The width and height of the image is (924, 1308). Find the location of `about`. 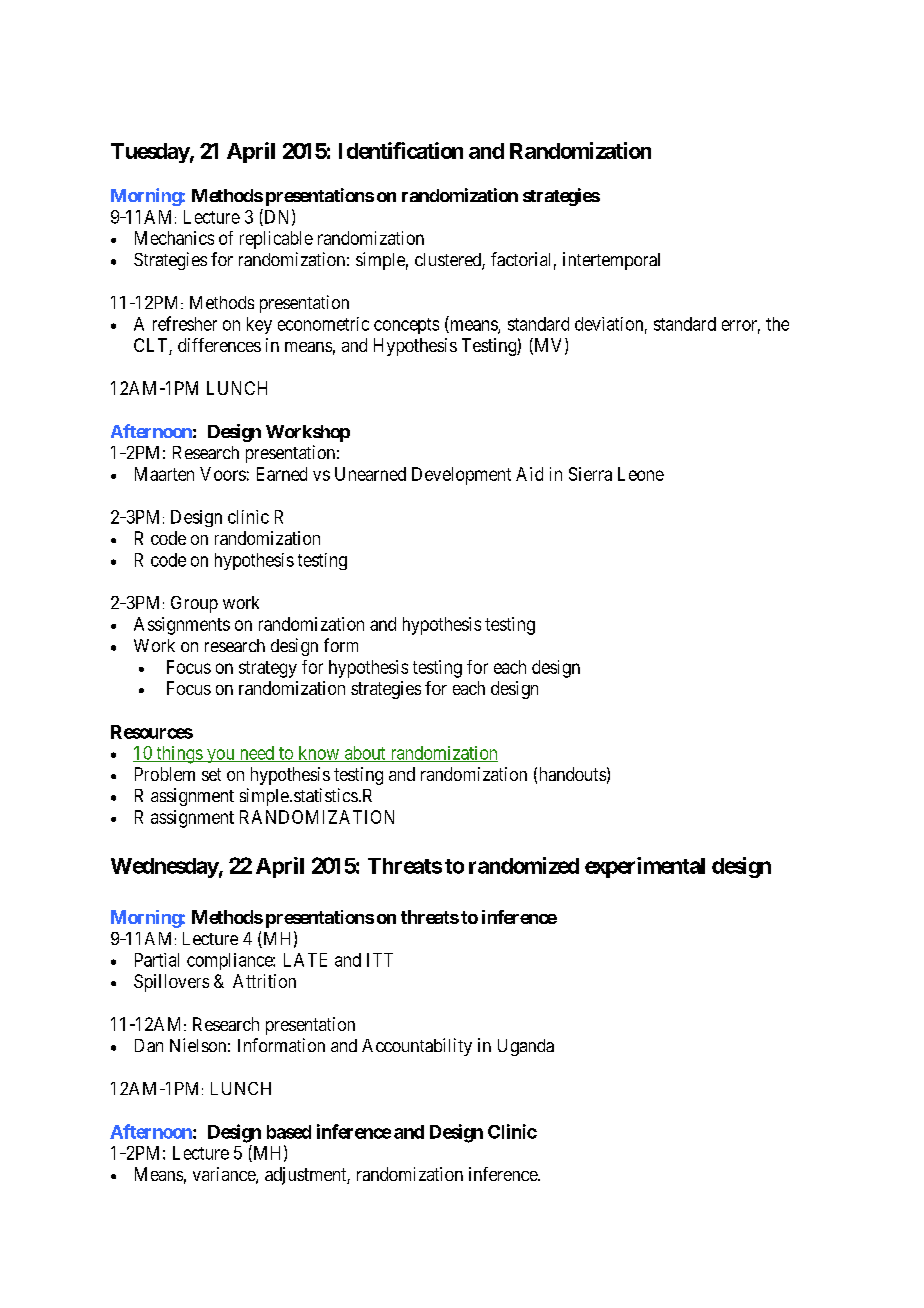

about is located at coordinates (365, 754).
